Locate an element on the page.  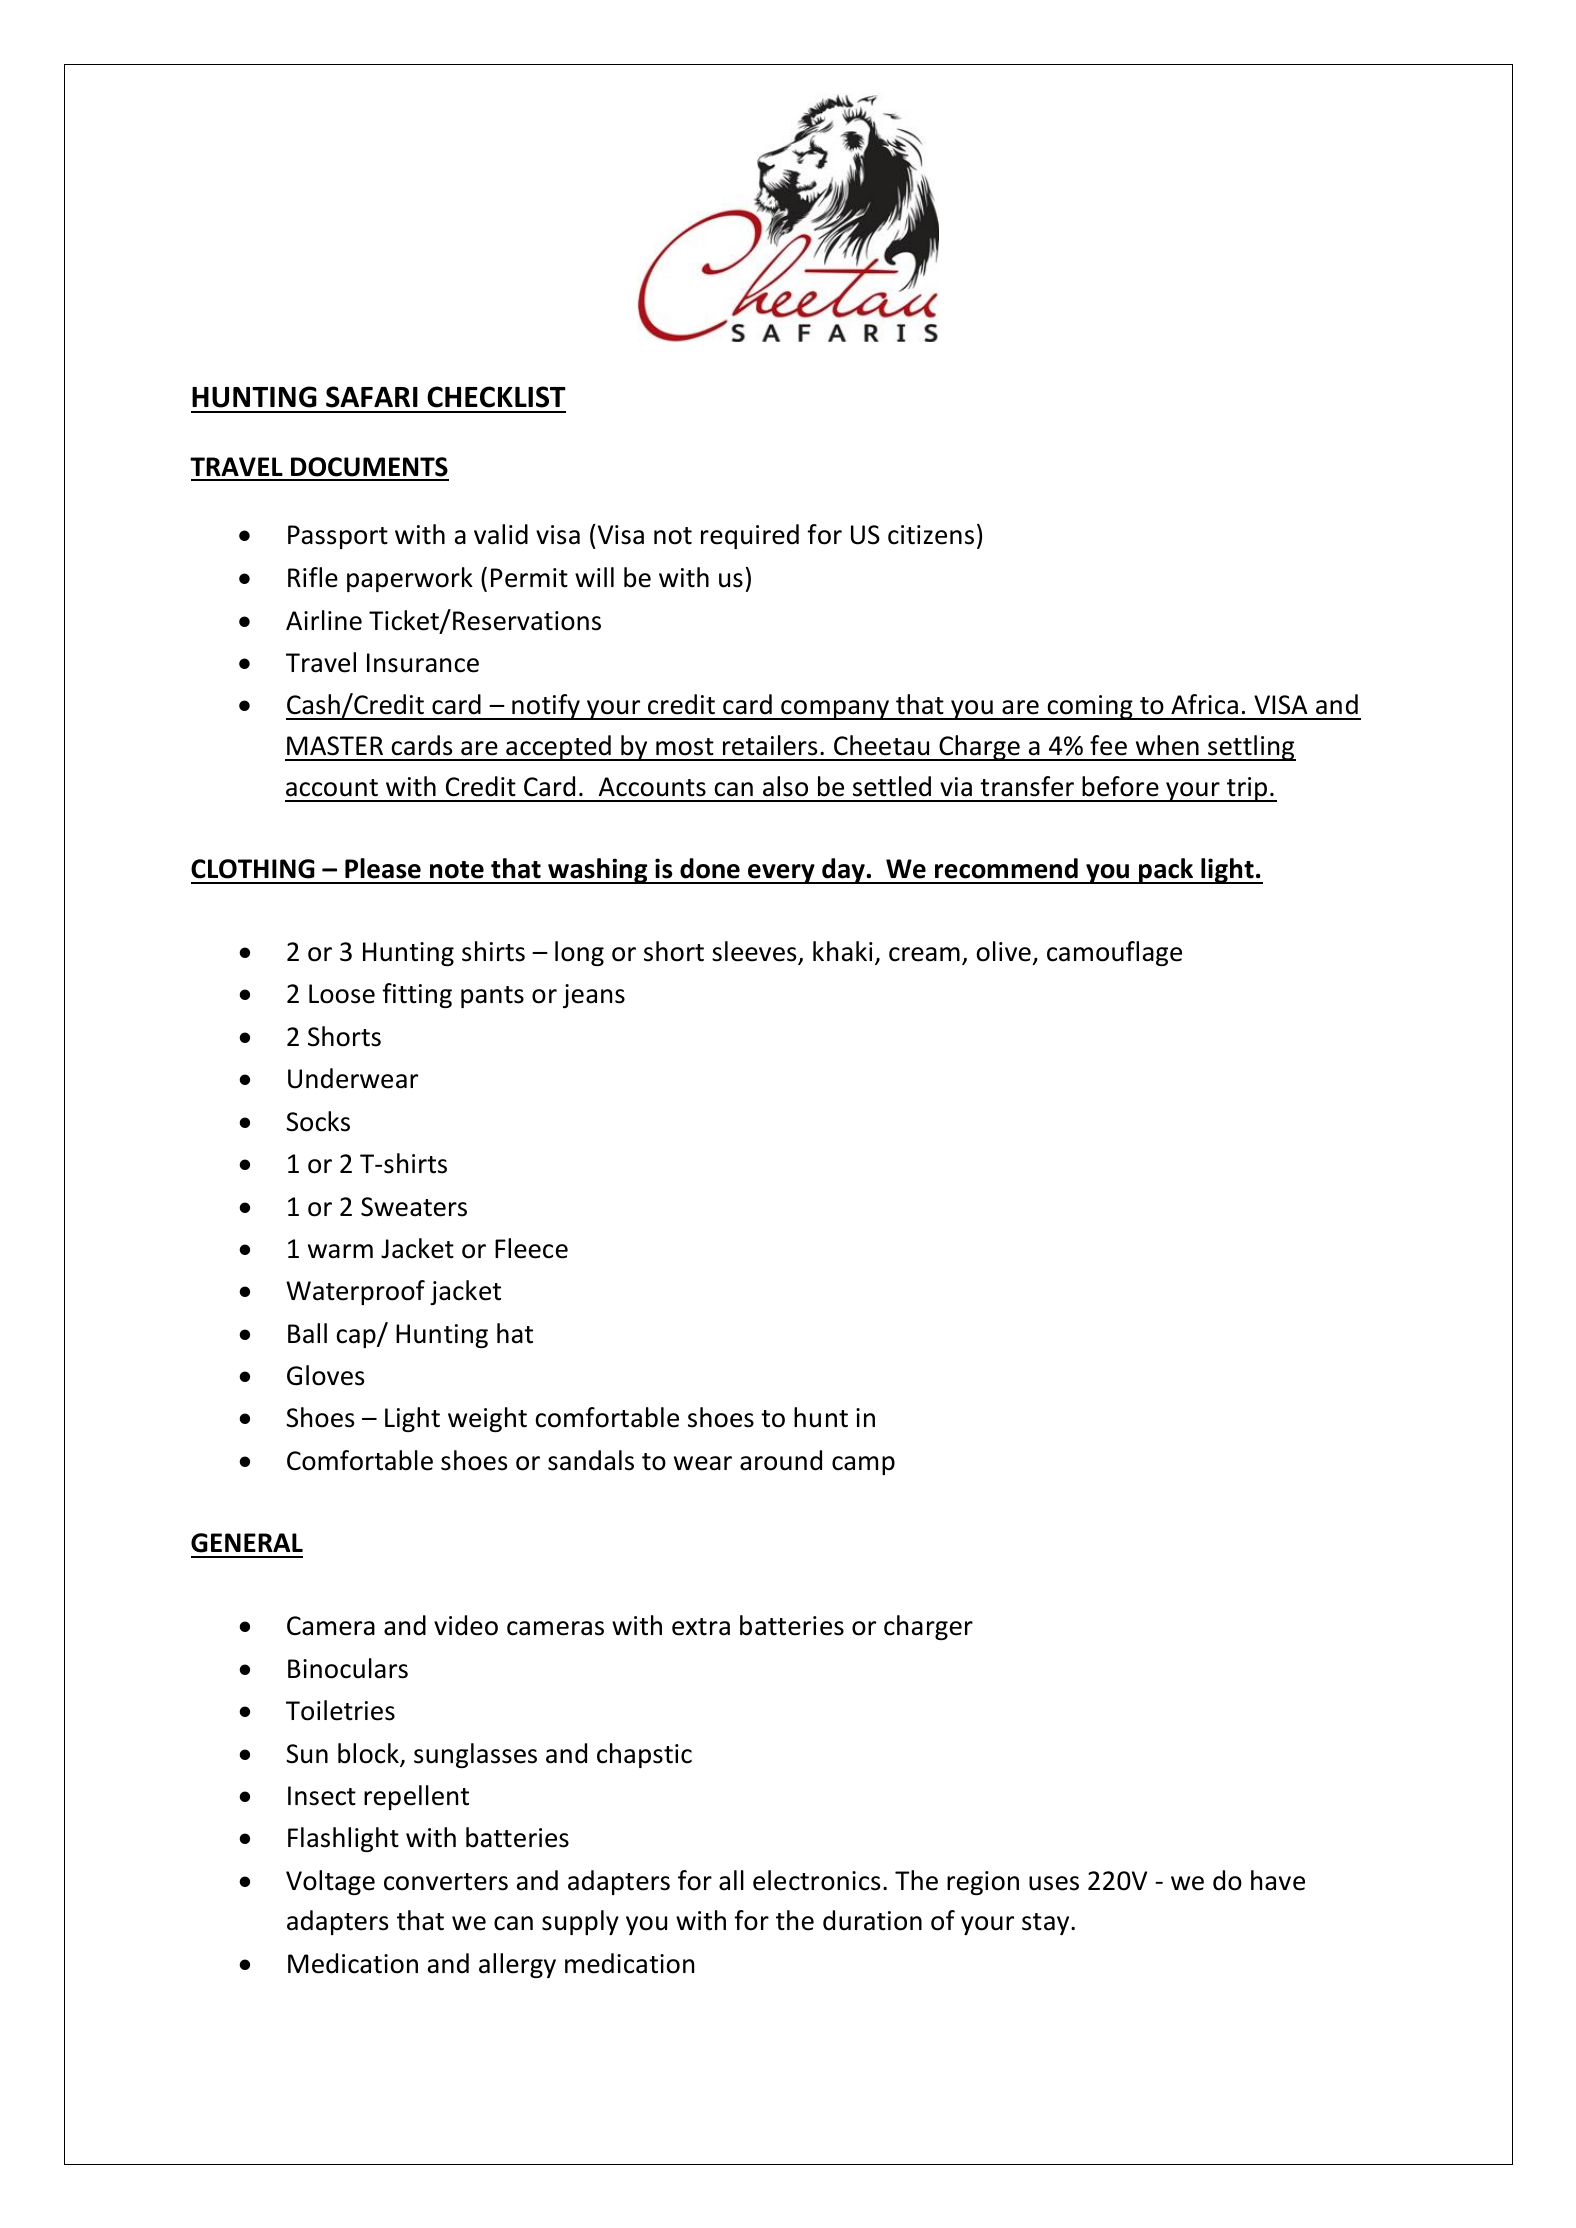
sleeves is located at coordinates (755, 952).
